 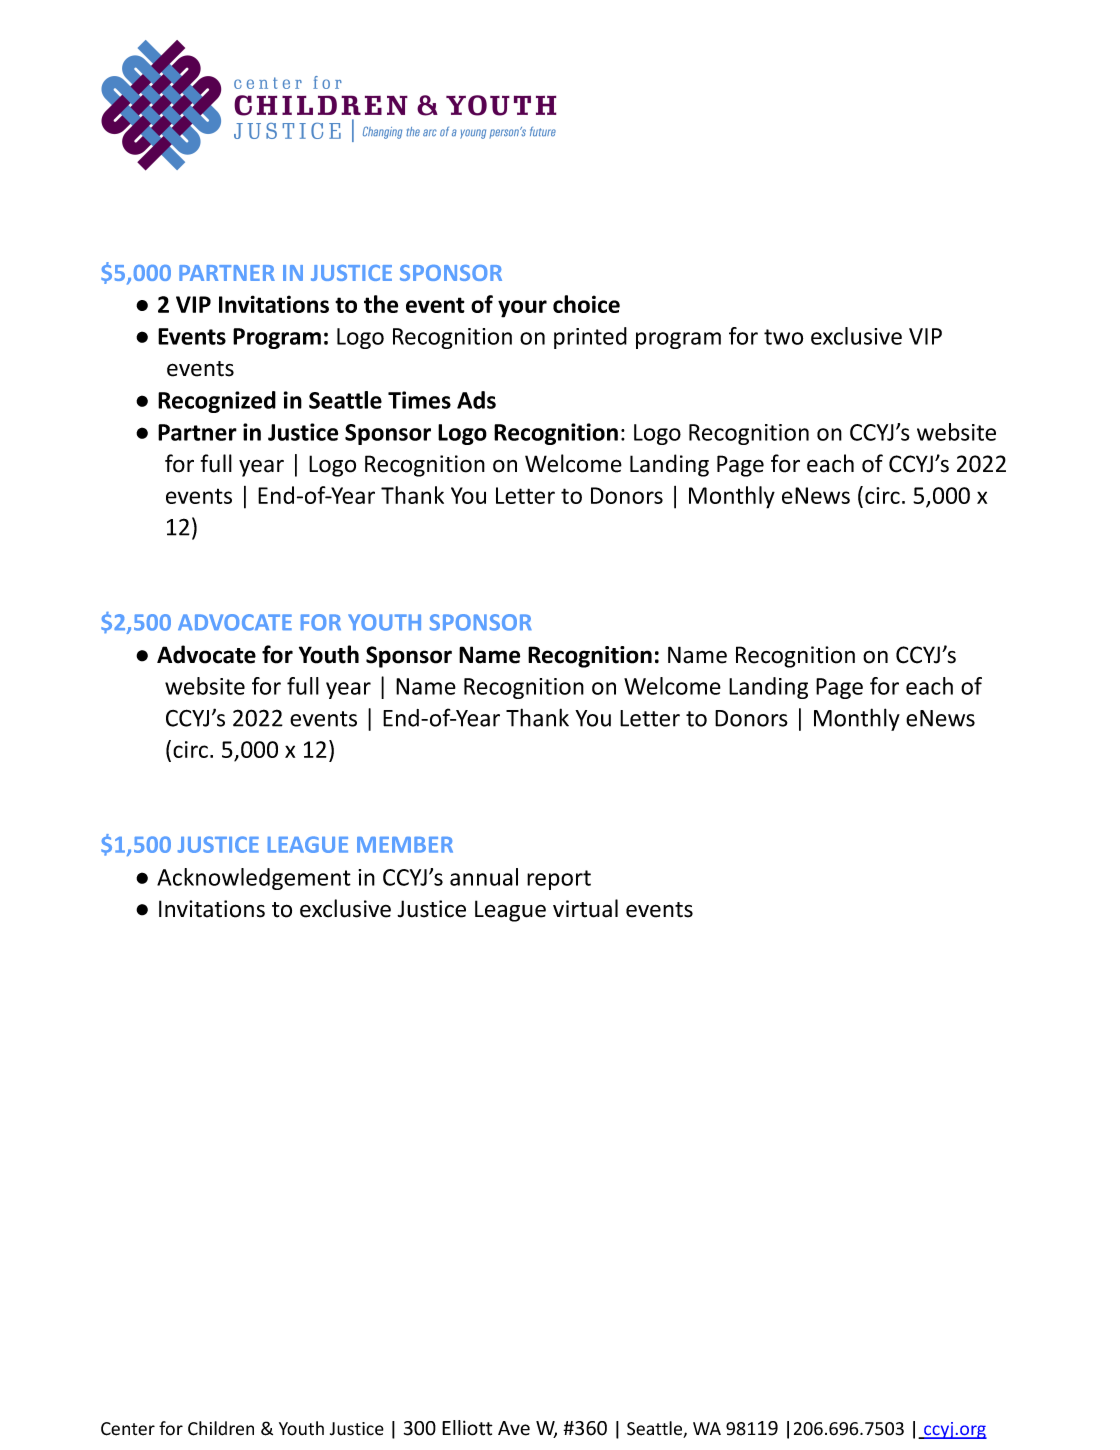 What do you see at coordinates (467, 1428) in the screenshot?
I see `Elliott` at bounding box center [467, 1428].
